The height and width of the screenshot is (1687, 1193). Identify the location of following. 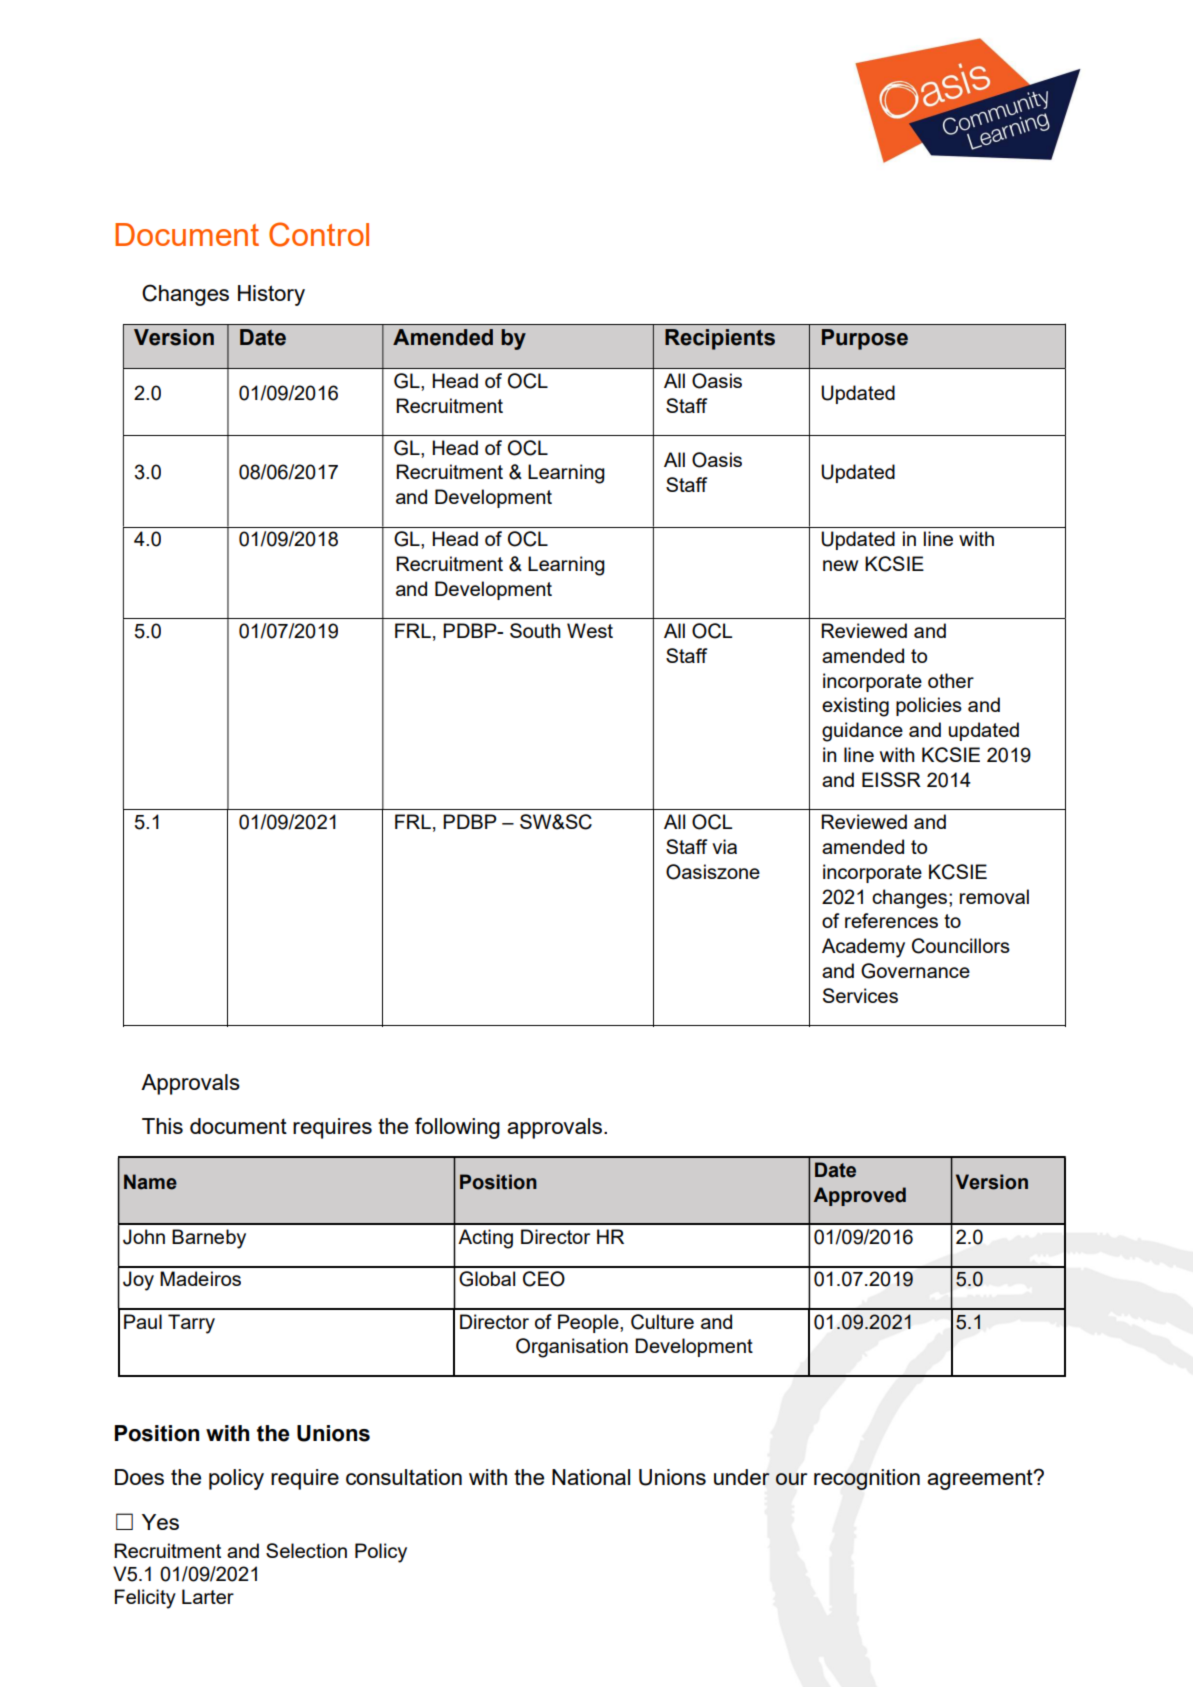
(457, 1128).
